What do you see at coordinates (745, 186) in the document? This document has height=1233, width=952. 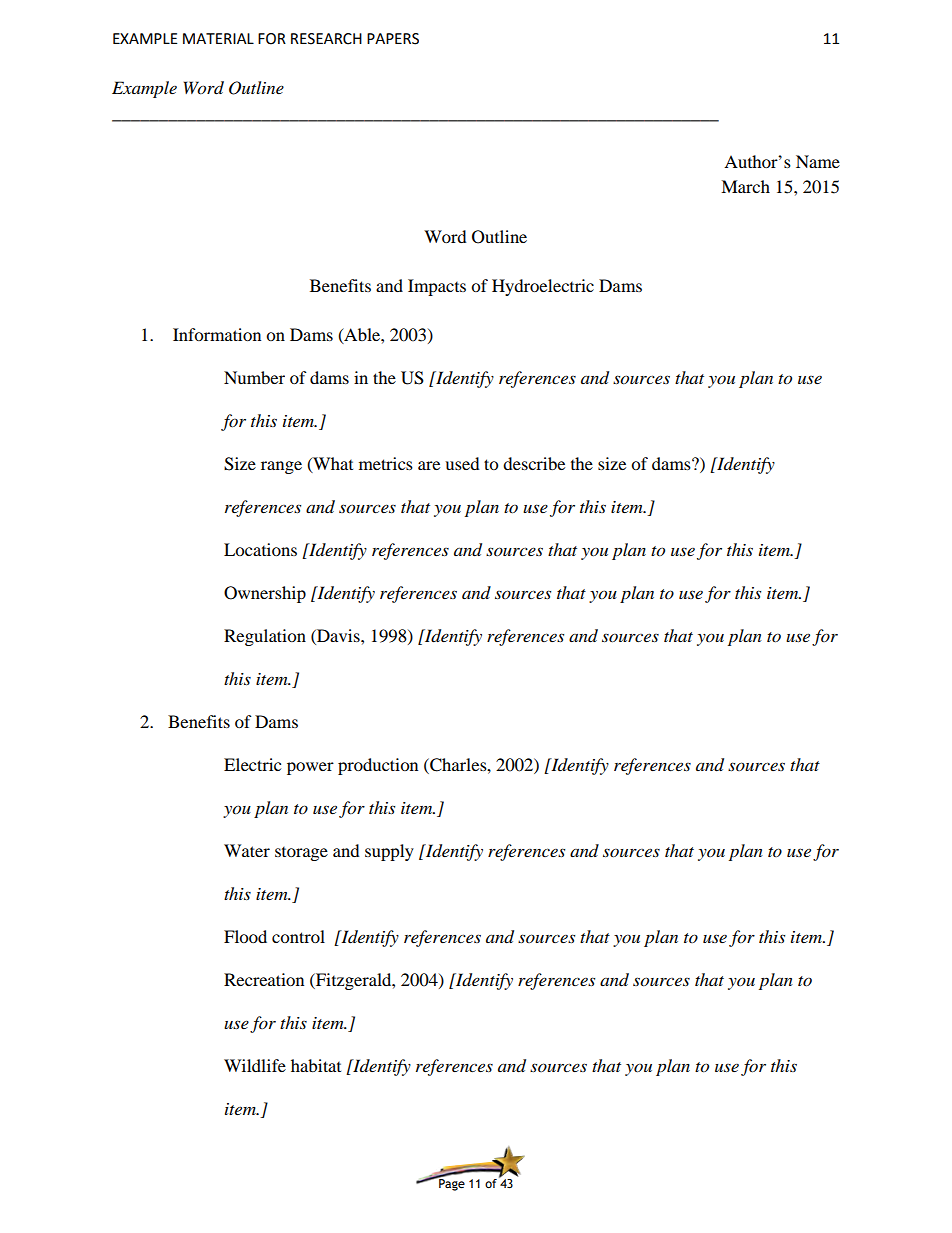 I see `March` at bounding box center [745, 186].
